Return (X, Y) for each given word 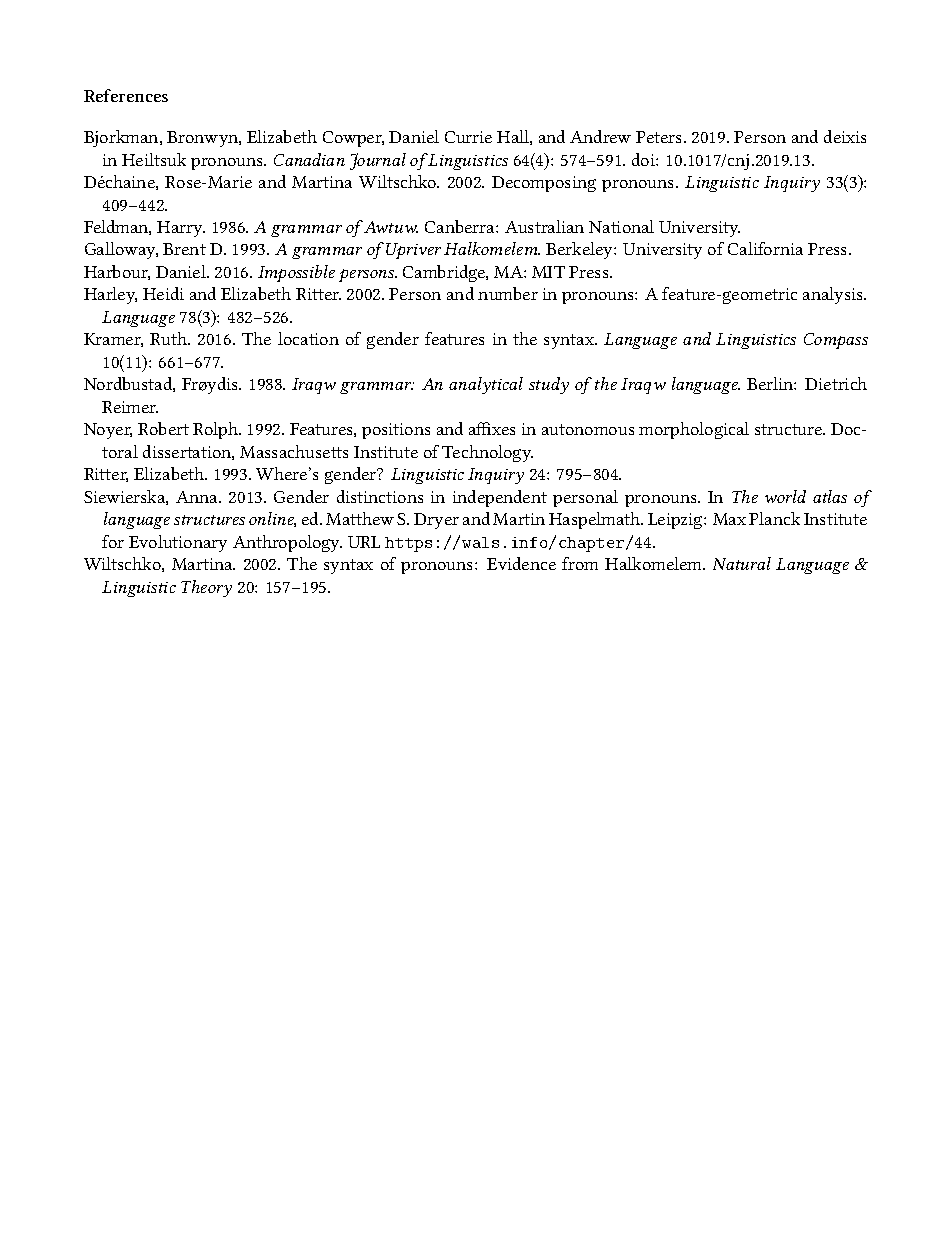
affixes (492, 428)
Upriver (413, 251)
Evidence (521, 563)
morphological (694, 430)
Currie (468, 137)
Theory (206, 588)
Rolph (217, 430)
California (765, 248)
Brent (184, 249)
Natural (742, 563)
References (126, 95)
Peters (660, 137)
